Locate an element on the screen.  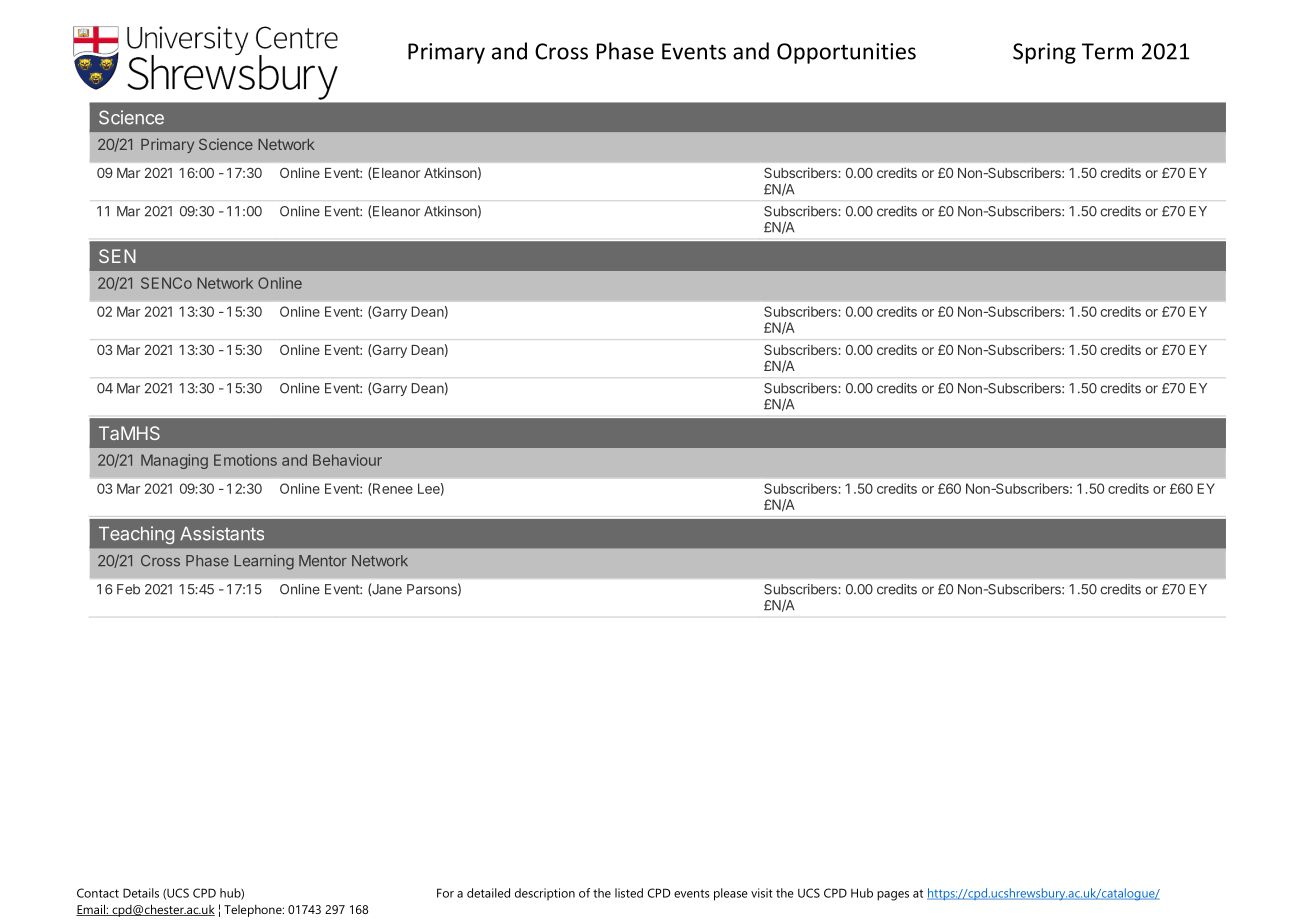
Behaviour is located at coordinates (347, 460).
